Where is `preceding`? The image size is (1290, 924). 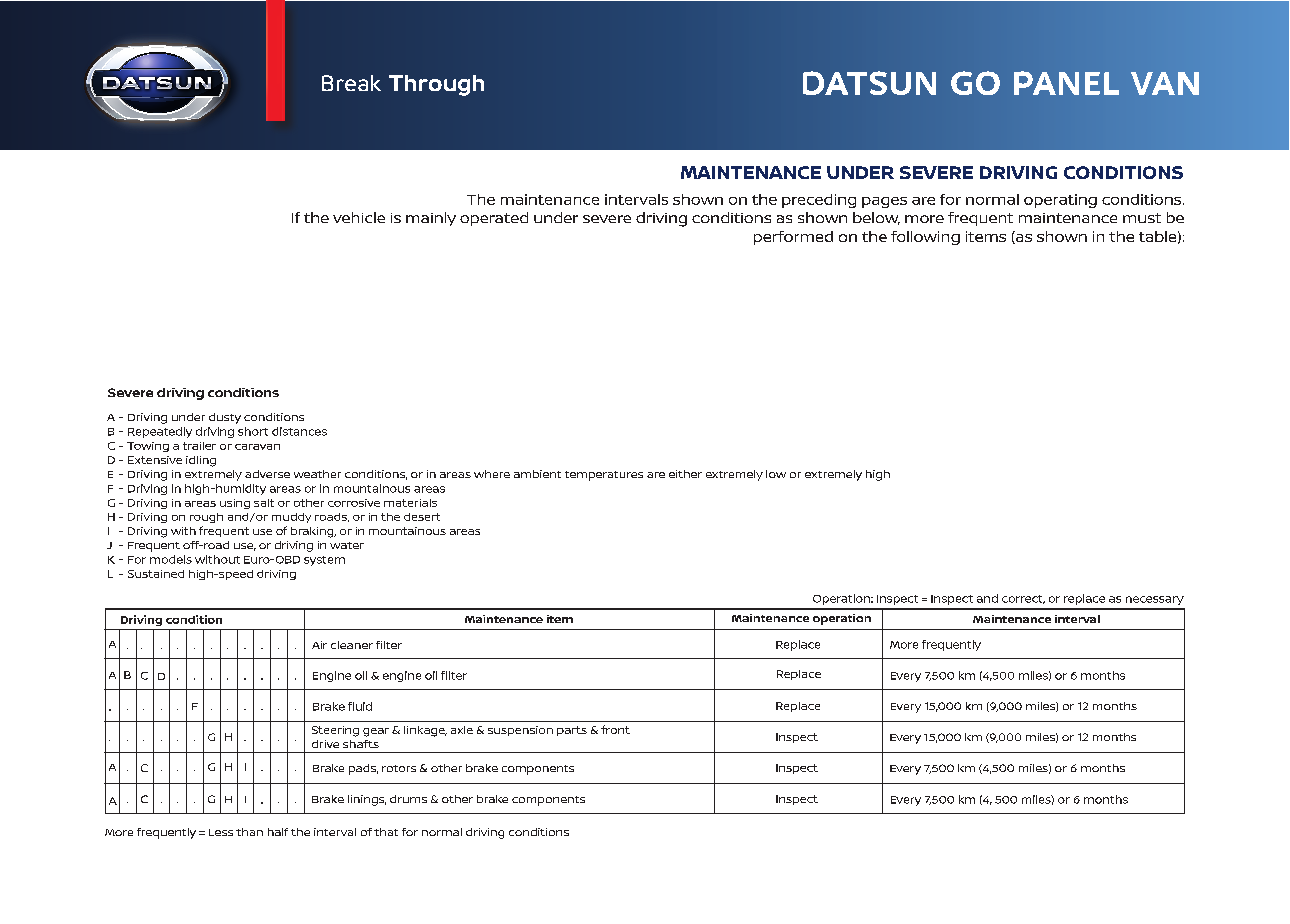 preceding is located at coordinates (819, 201).
